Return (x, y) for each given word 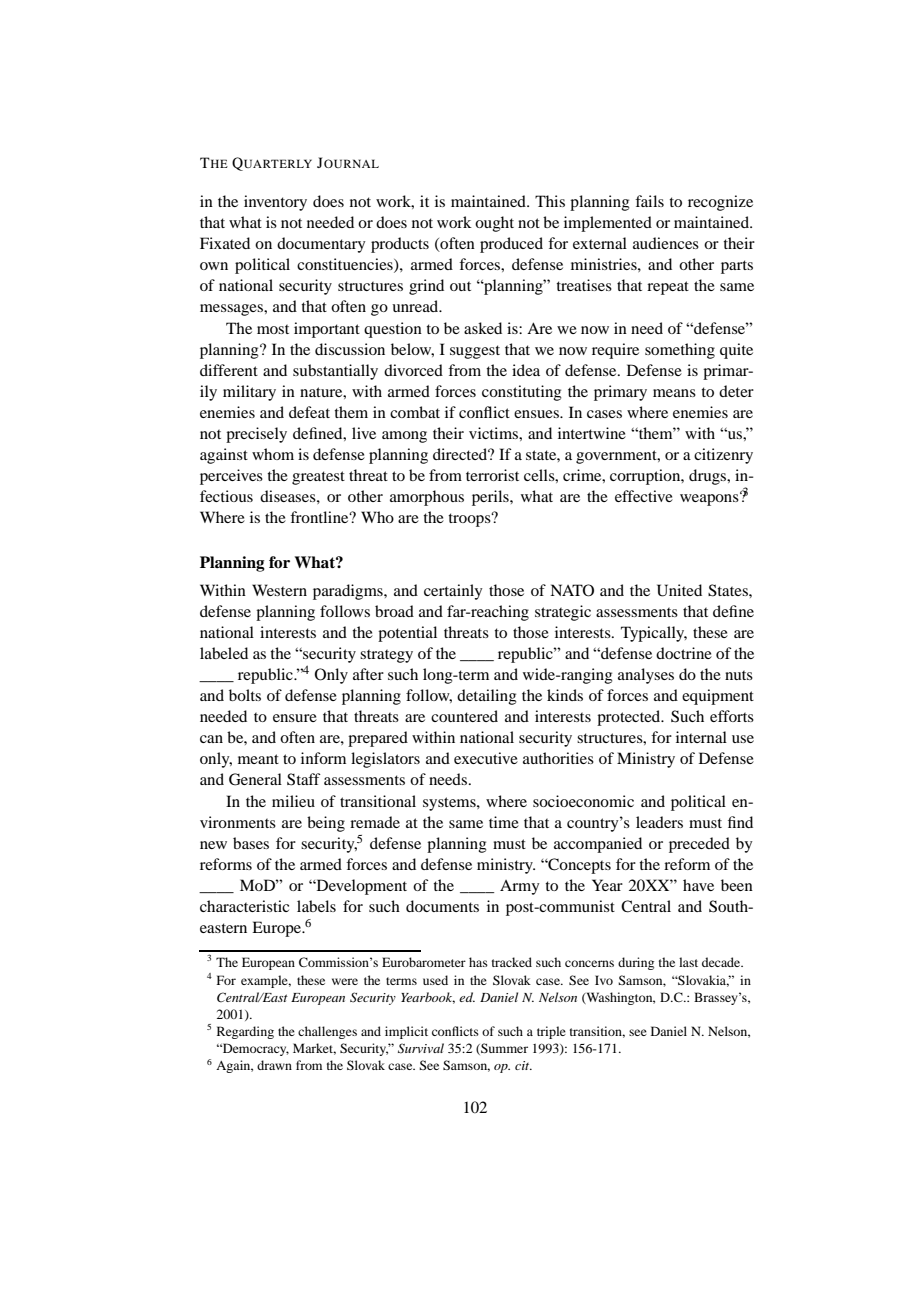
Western (279, 590)
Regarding (245, 1032)
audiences (666, 243)
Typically (654, 634)
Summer (503, 1049)
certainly (453, 592)
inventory (275, 203)
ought (494, 224)
